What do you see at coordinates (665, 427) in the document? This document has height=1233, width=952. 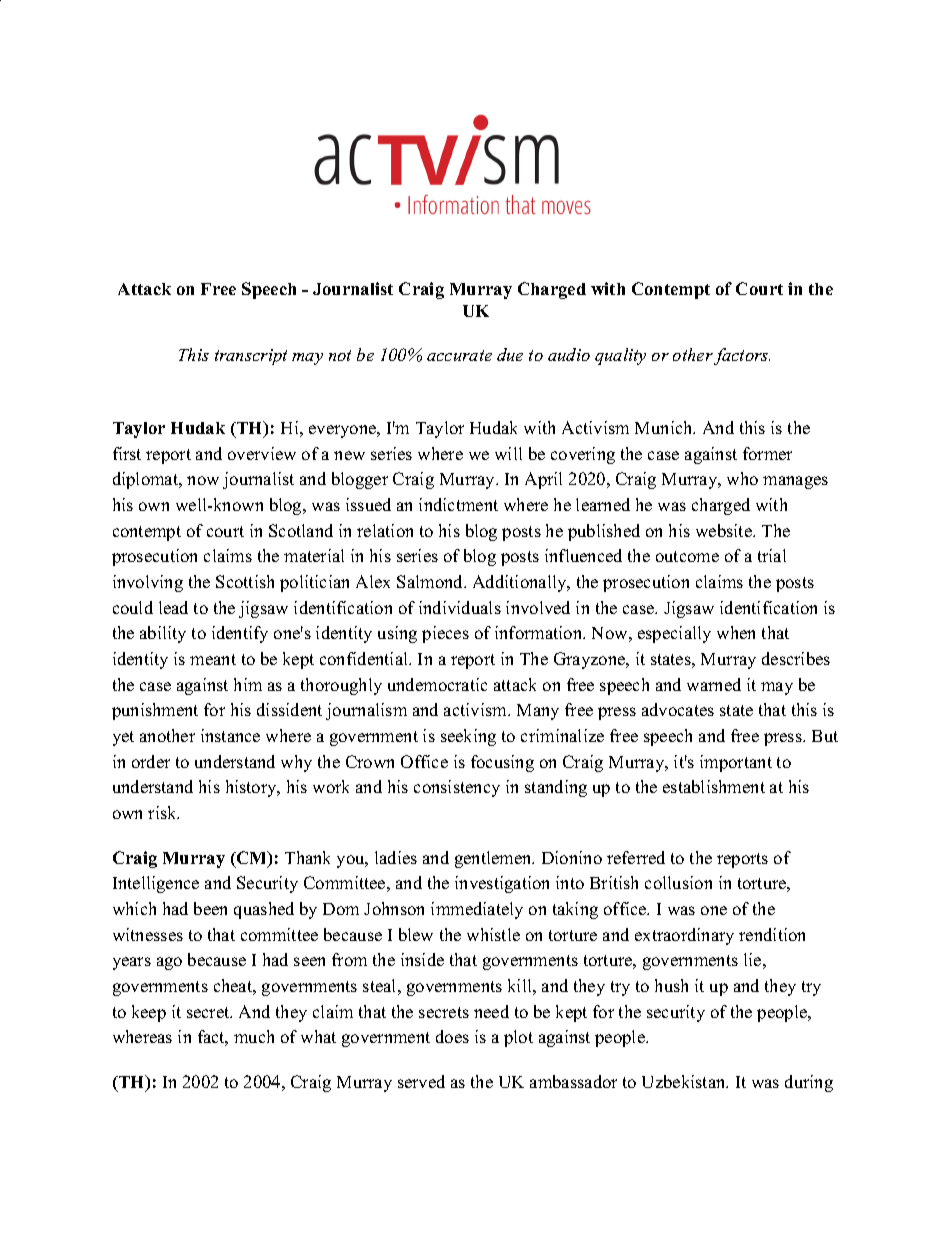 I see `Munich` at bounding box center [665, 427].
